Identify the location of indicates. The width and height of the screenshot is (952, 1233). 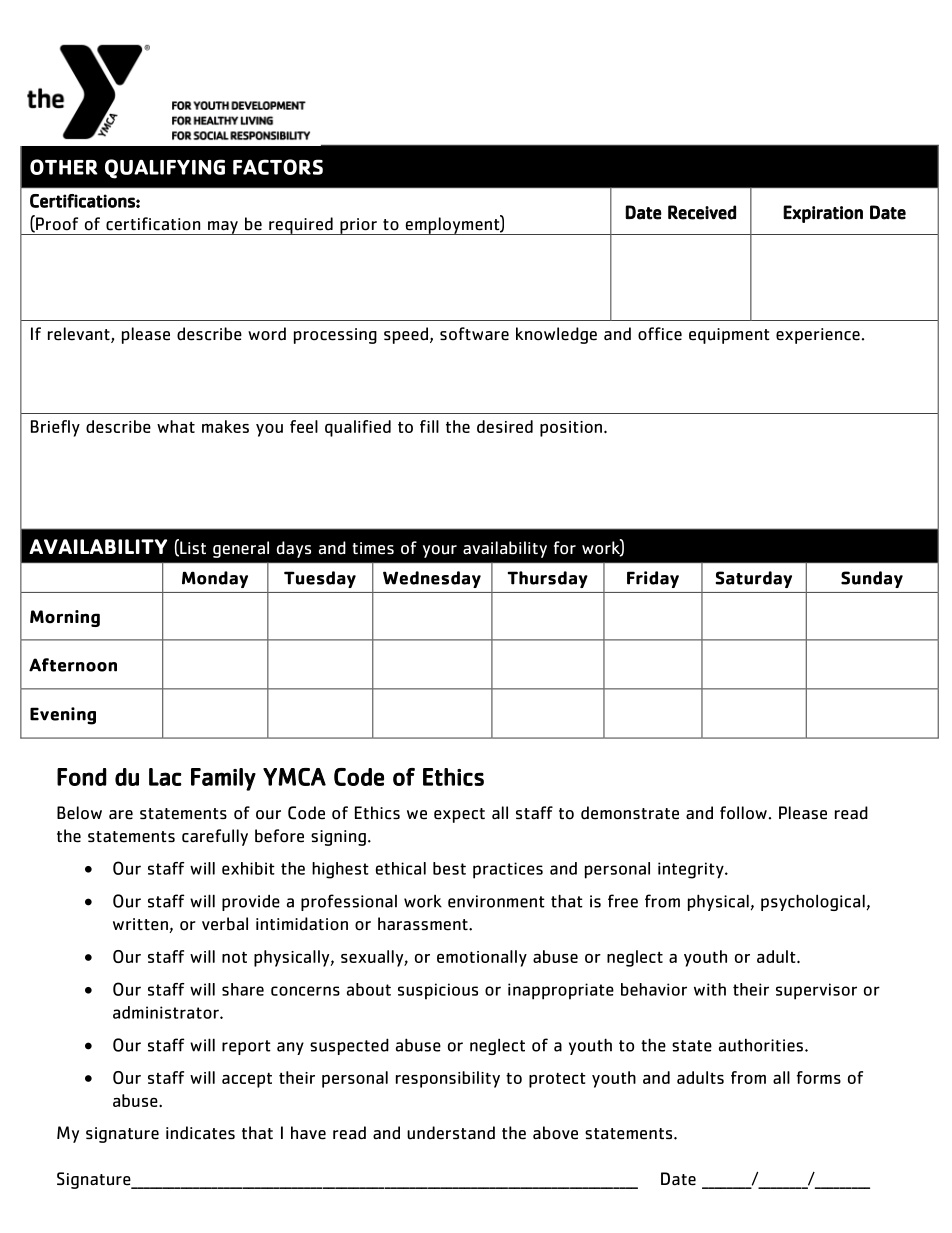
(200, 1133).
